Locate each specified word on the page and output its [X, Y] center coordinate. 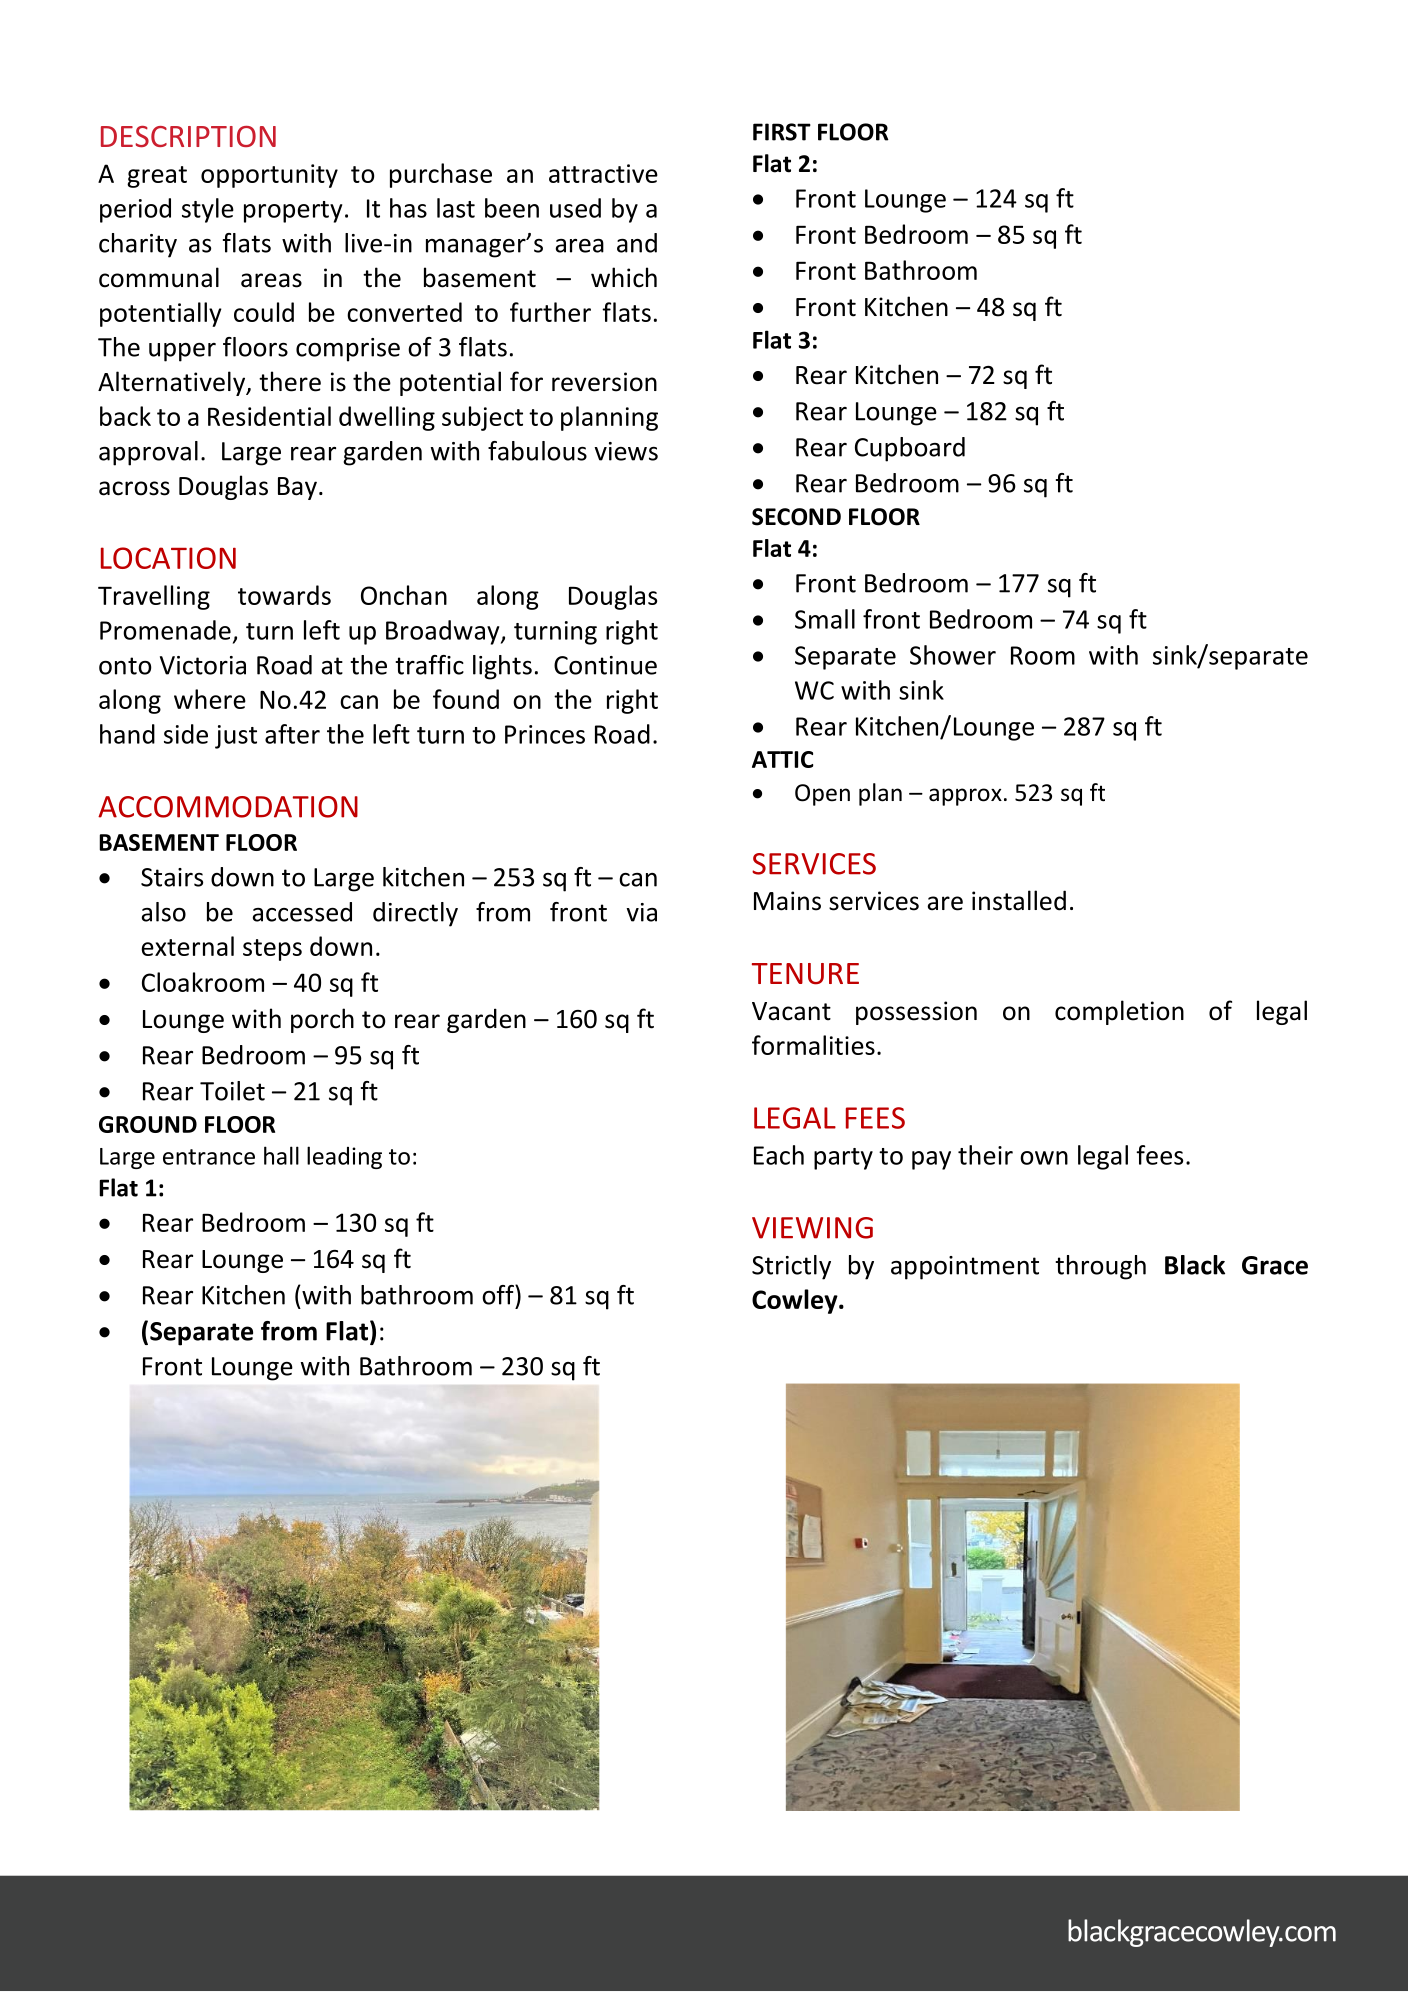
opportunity [269, 176]
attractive [603, 173]
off [499, 1295]
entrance [209, 1157]
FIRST [782, 132]
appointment [965, 1268]
